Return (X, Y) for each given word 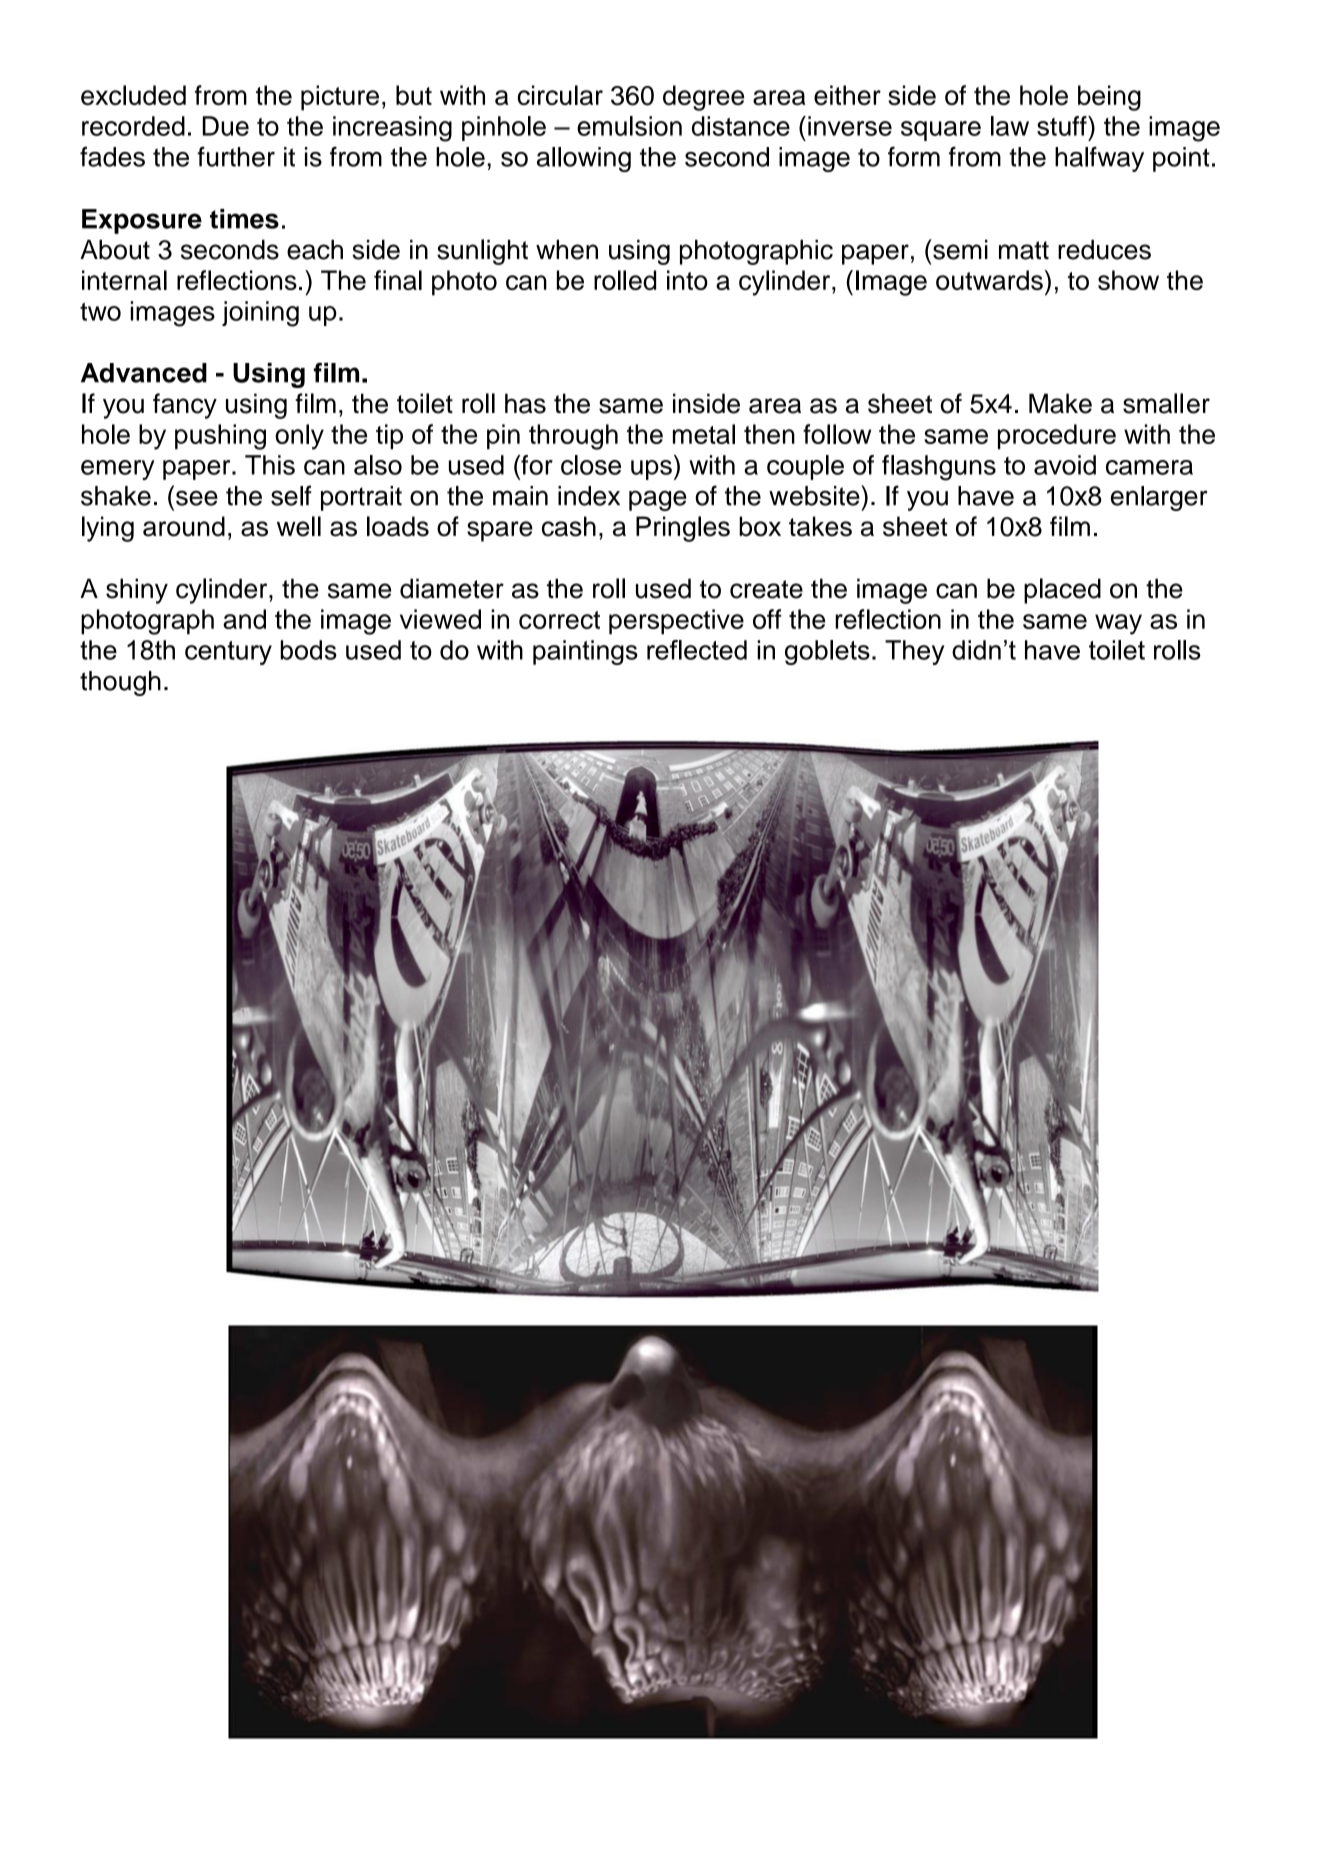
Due (226, 126)
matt (1024, 250)
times (244, 219)
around (184, 526)
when (567, 250)
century (228, 653)
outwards (989, 280)
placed (1062, 591)
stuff (1063, 126)
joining (260, 314)
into (687, 280)
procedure (1057, 437)
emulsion (629, 126)
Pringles (683, 529)
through (573, 437)
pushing (220, 437)
